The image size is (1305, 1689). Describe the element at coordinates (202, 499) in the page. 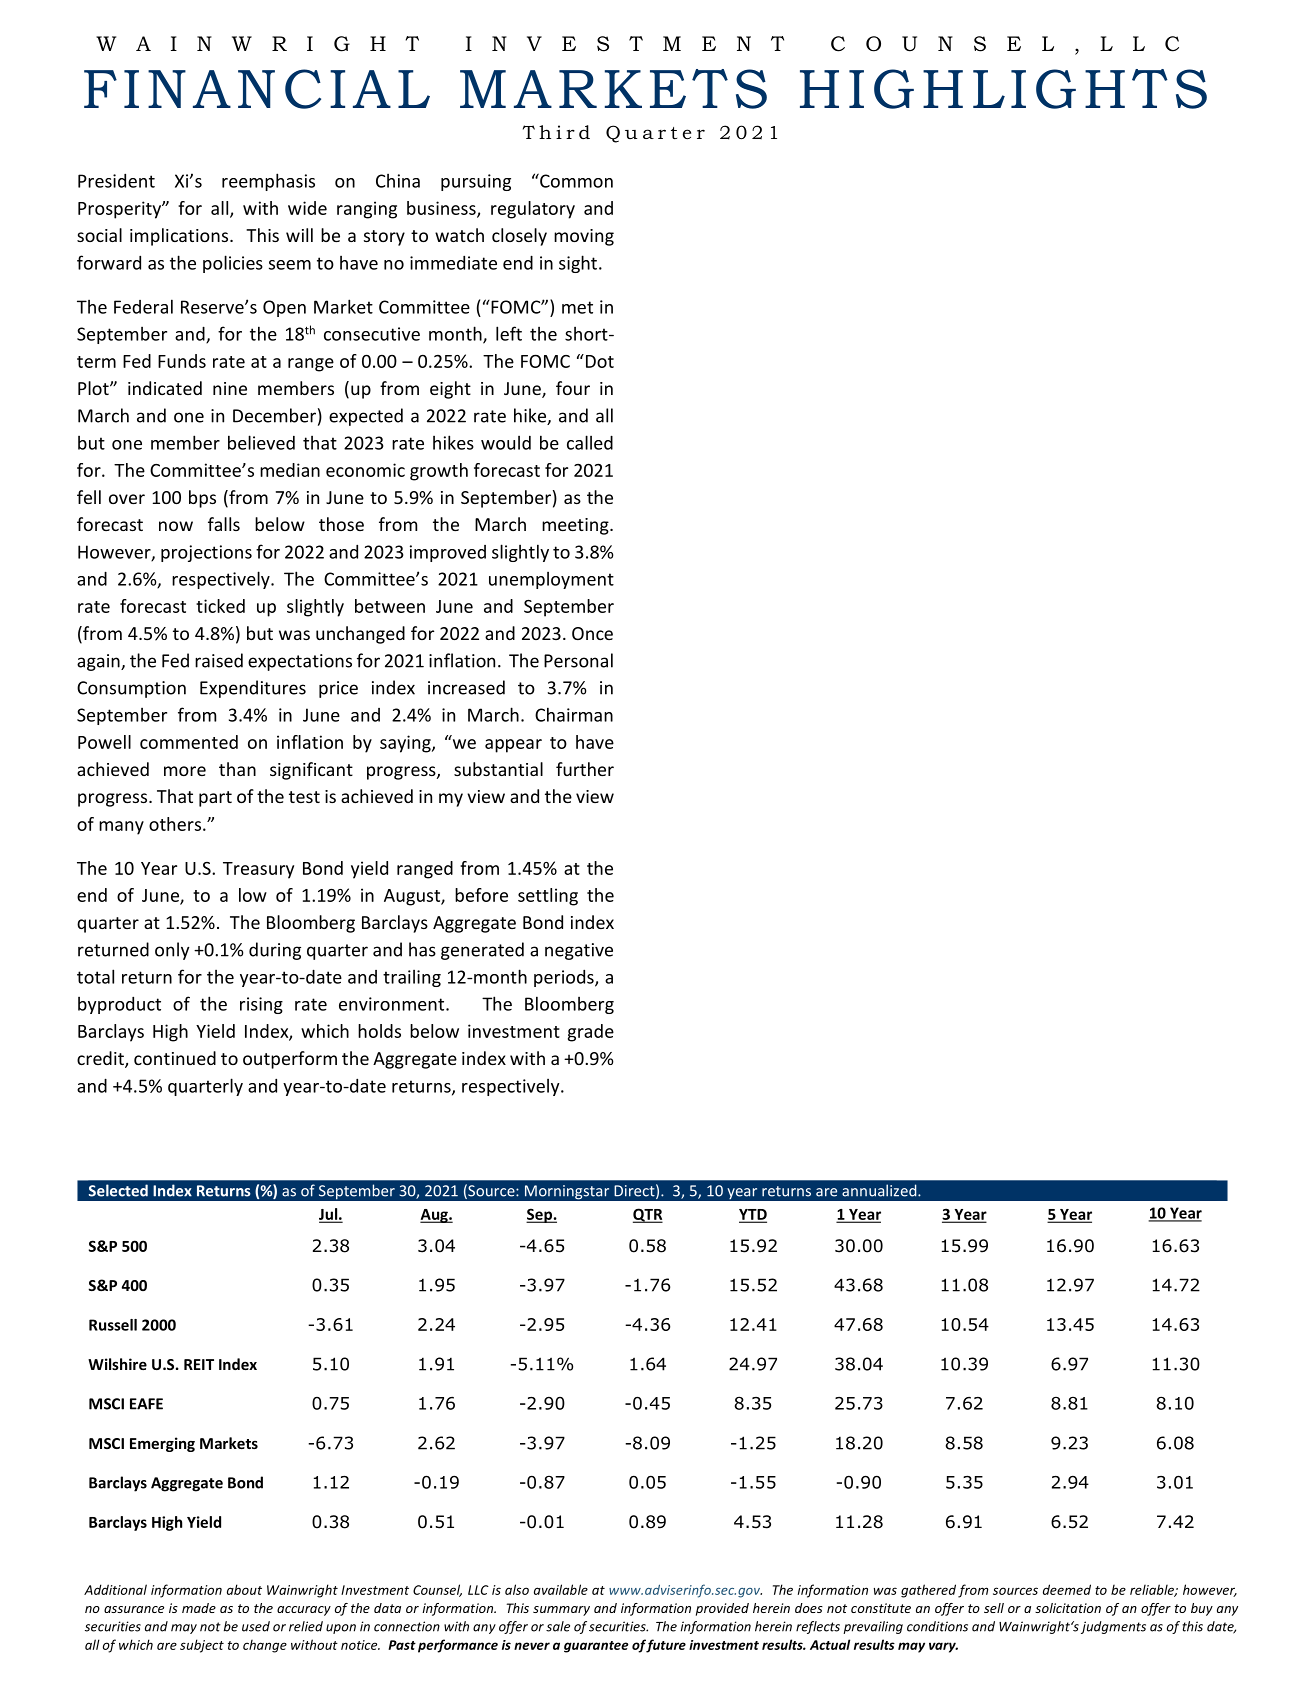

I see `bps` at that location.
